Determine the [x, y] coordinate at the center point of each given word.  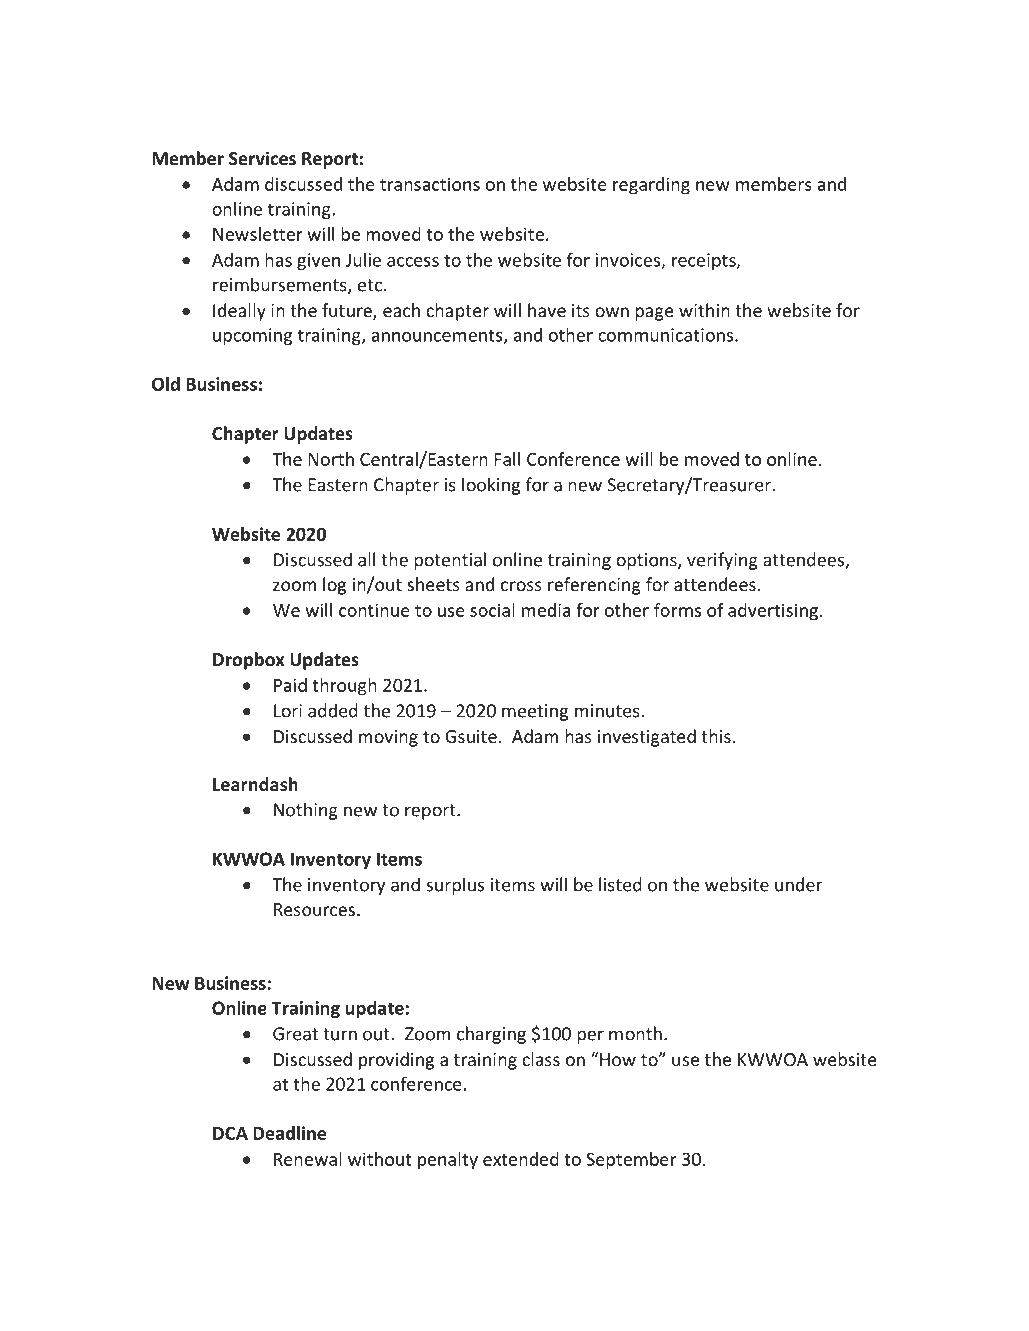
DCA [230, 1133]
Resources [314, 909]
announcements [438, 336]
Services [262, 158]
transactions [430, 184]
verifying [722, 561]
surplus [455, 886]
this [716, 736]
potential [450, 561]
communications [667, 335]
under [798, 884]
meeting [535, 712]
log [334, 586]
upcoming [252, 336]
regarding [651, 186]
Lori [288, 711]
